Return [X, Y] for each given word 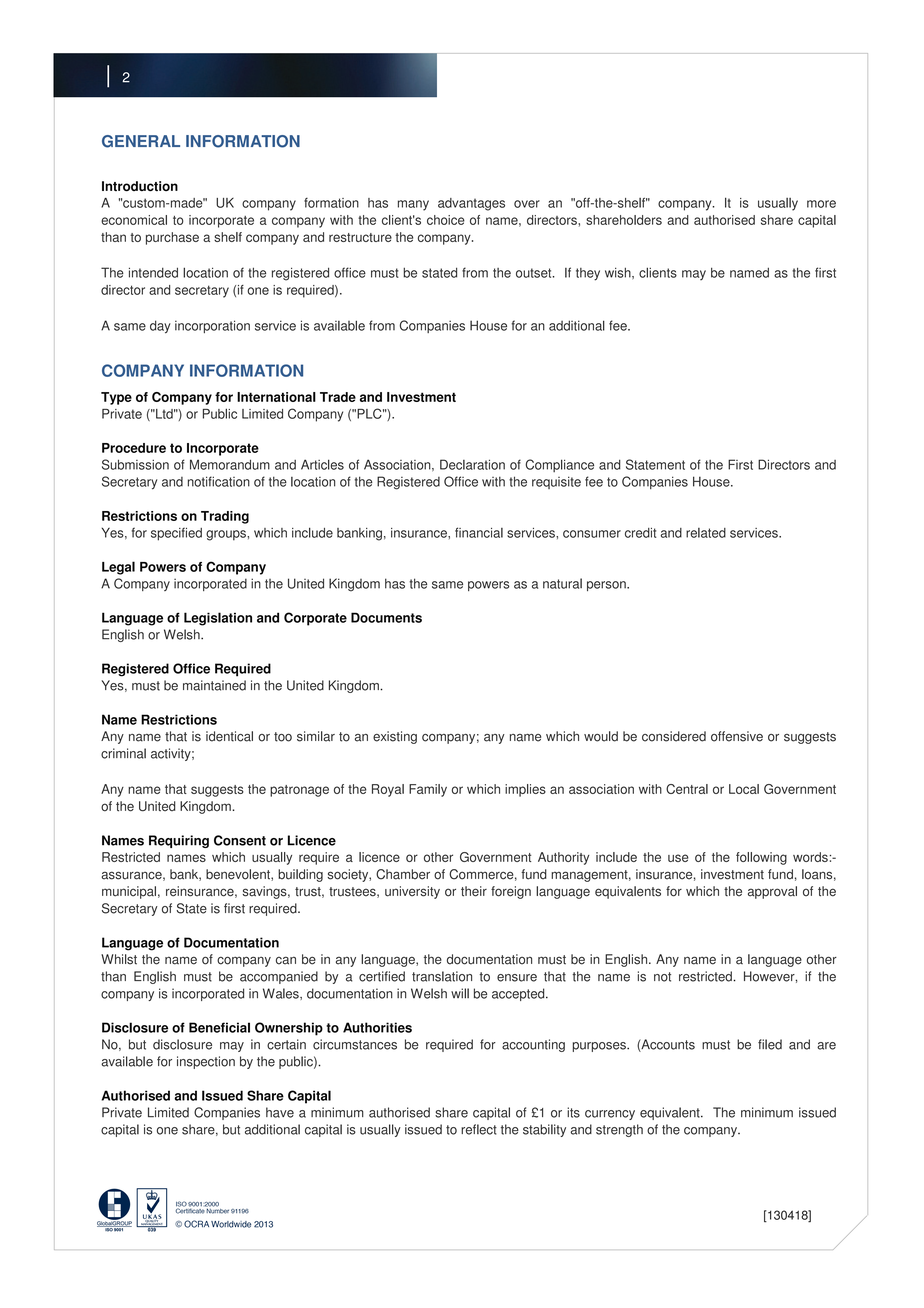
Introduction [140, 186]
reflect [479, 1129]
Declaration [472, 464]
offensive [737, 736]
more [821, 204]
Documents [386, 617]
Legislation [218, 619]
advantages [471, 204]
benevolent [239, 875]
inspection [206, 1062]
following [761, 858]
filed [770, 1044]
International [276, 397]
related [706, 533]
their [474, 891]
